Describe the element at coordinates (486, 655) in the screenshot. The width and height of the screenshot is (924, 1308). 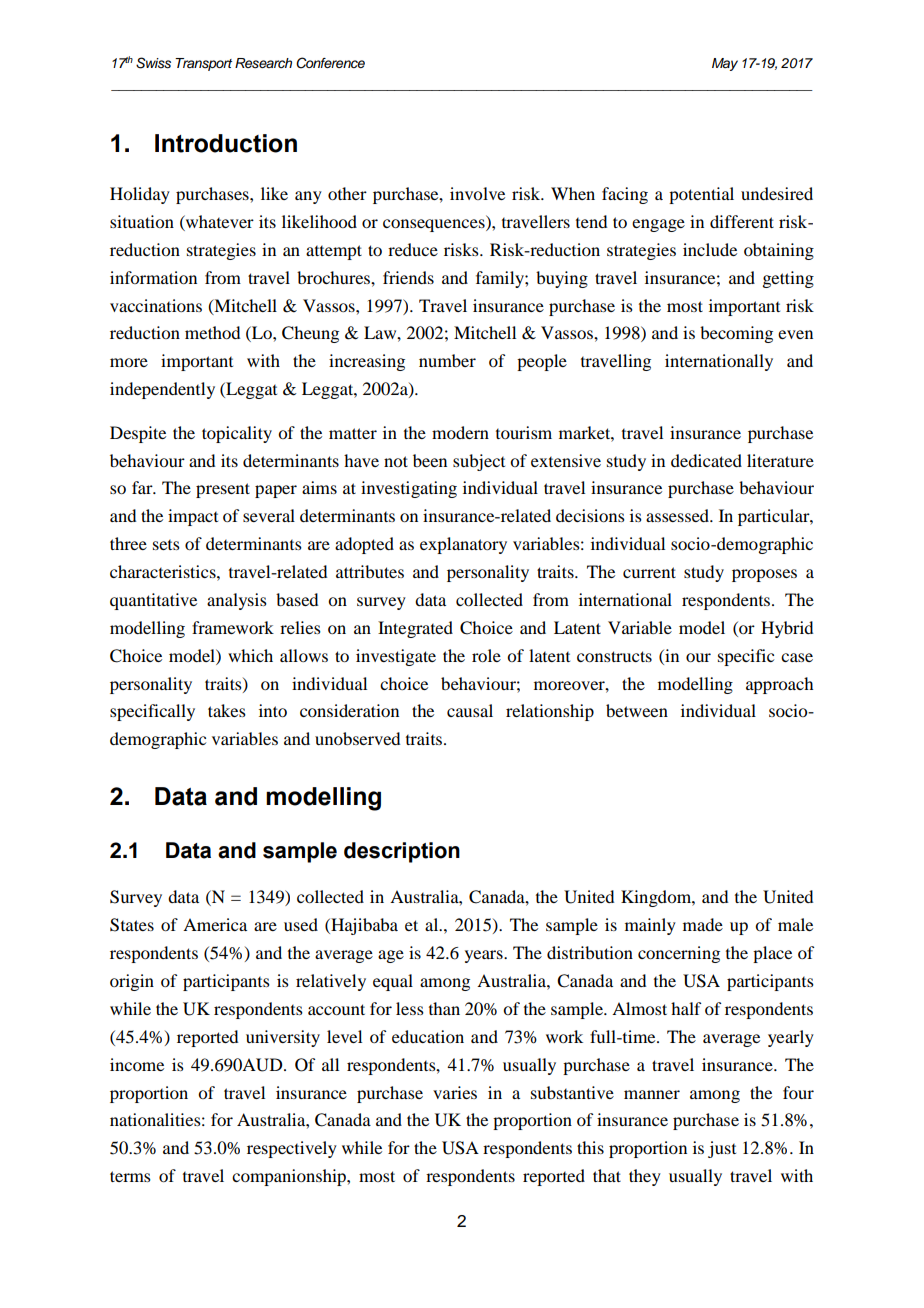
I see `role` at that location.
